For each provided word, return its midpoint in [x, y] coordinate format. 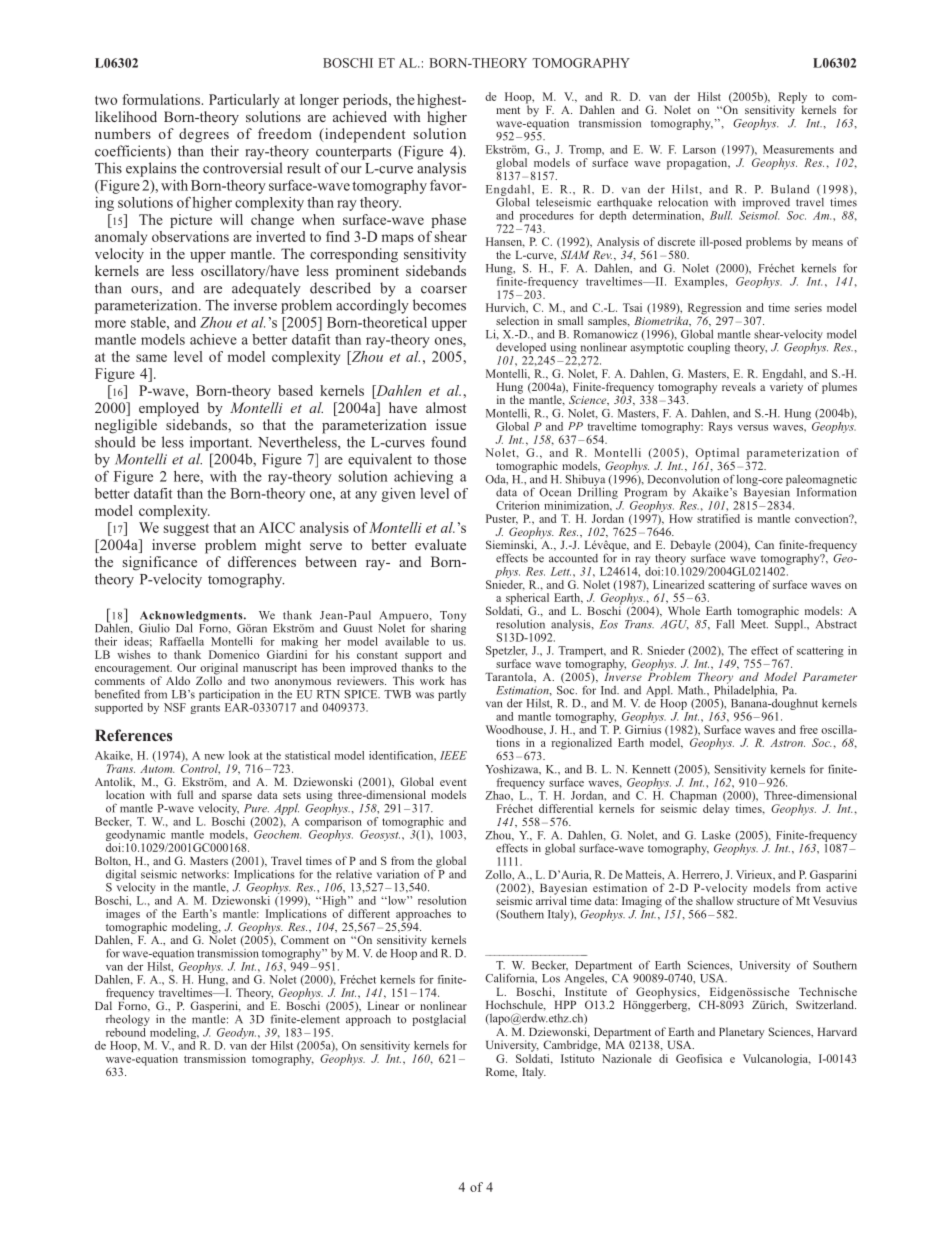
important [220, 443]
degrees [204, 135]
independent [364, 135]
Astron [787, 743]
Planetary [742, 1033]
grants [205, 709]
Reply [792, 99]
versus [753, 428]
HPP [565, 1005]
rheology [128, 1020]
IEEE [453, 755]
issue [451, 424]
